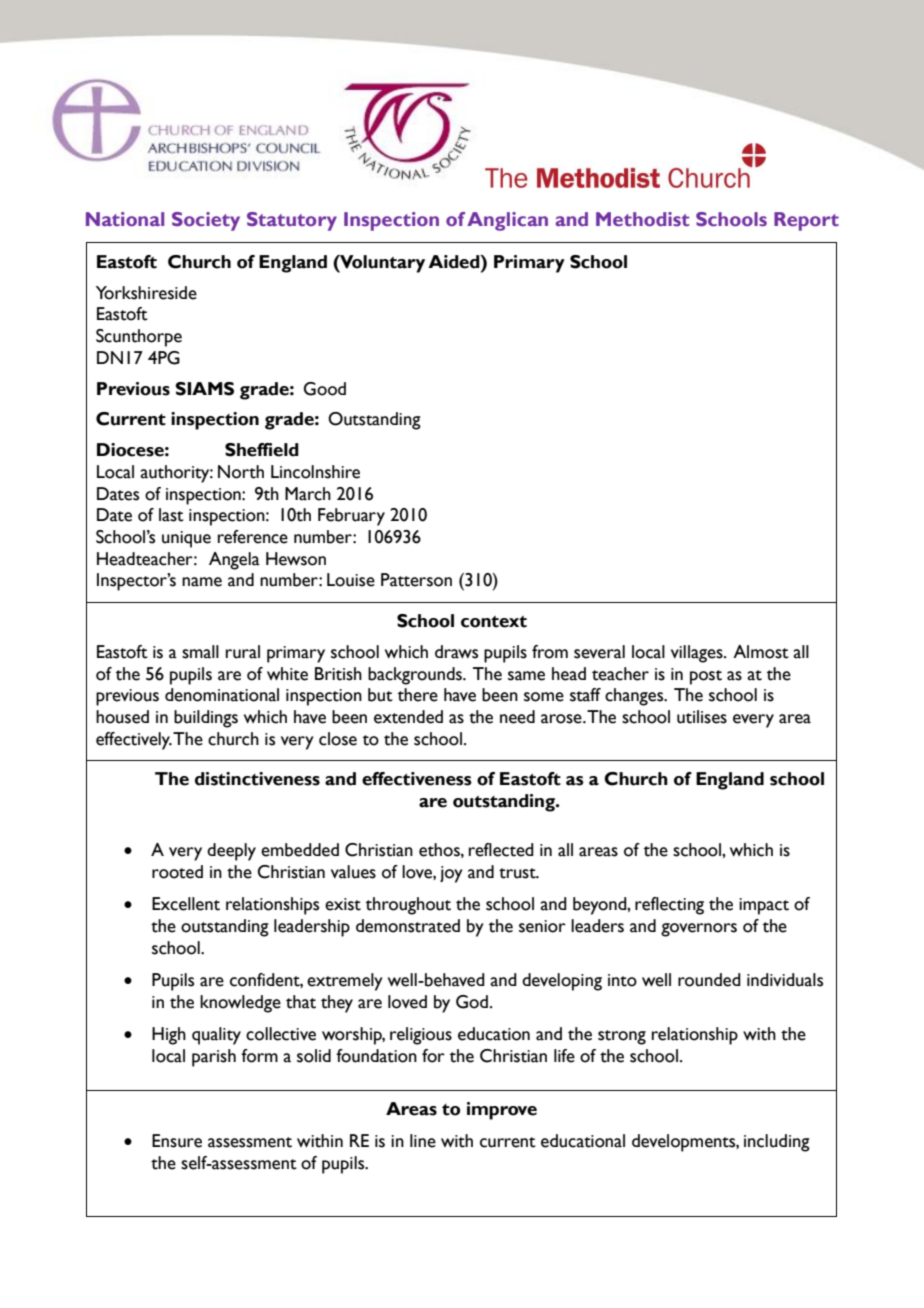 Image resolution: width=924 pixels, height=1308 pixels. I want to click on small, so click(200, 652).
